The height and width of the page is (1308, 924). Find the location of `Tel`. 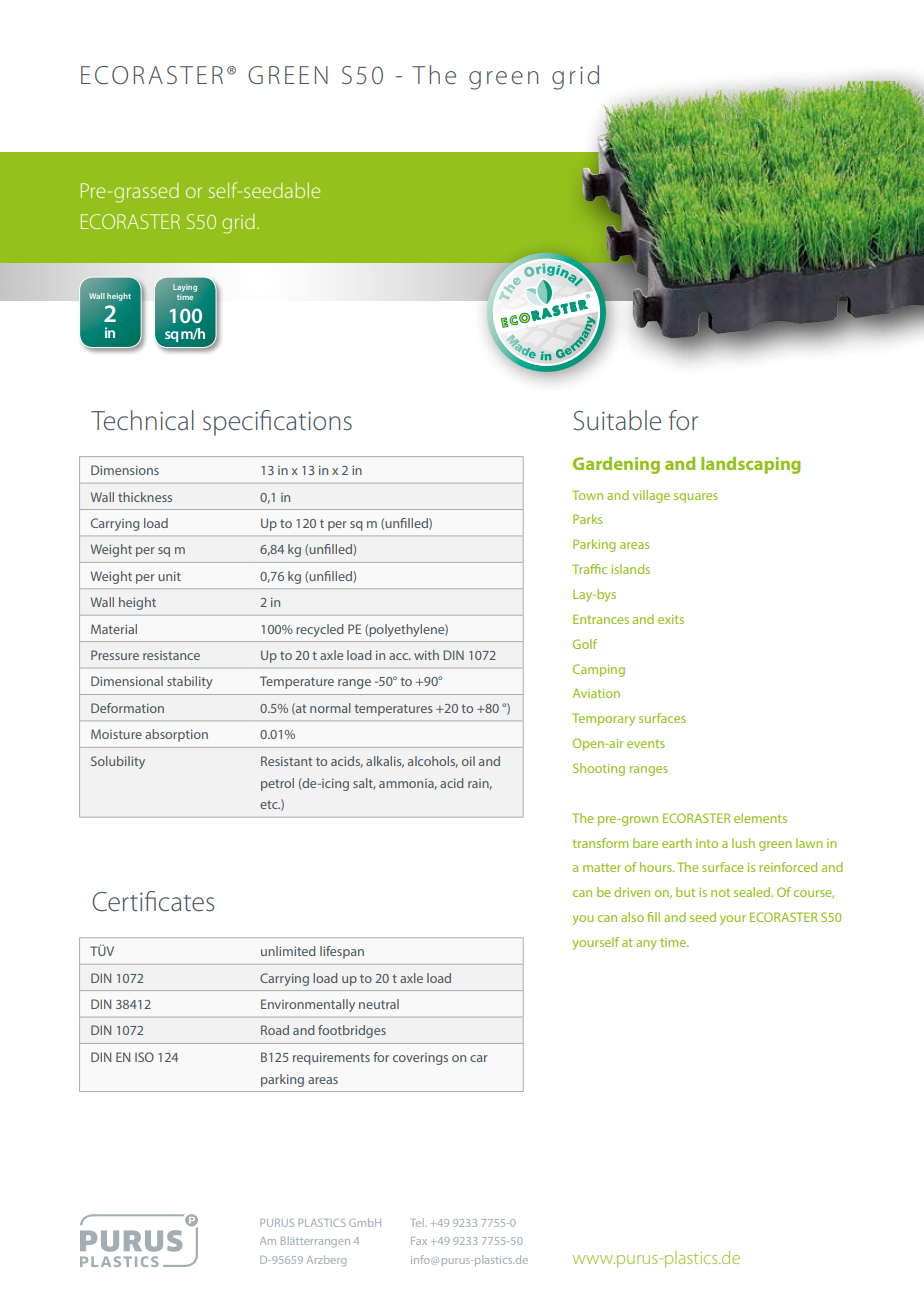

Tel is located at coordinates (418, 1222).
